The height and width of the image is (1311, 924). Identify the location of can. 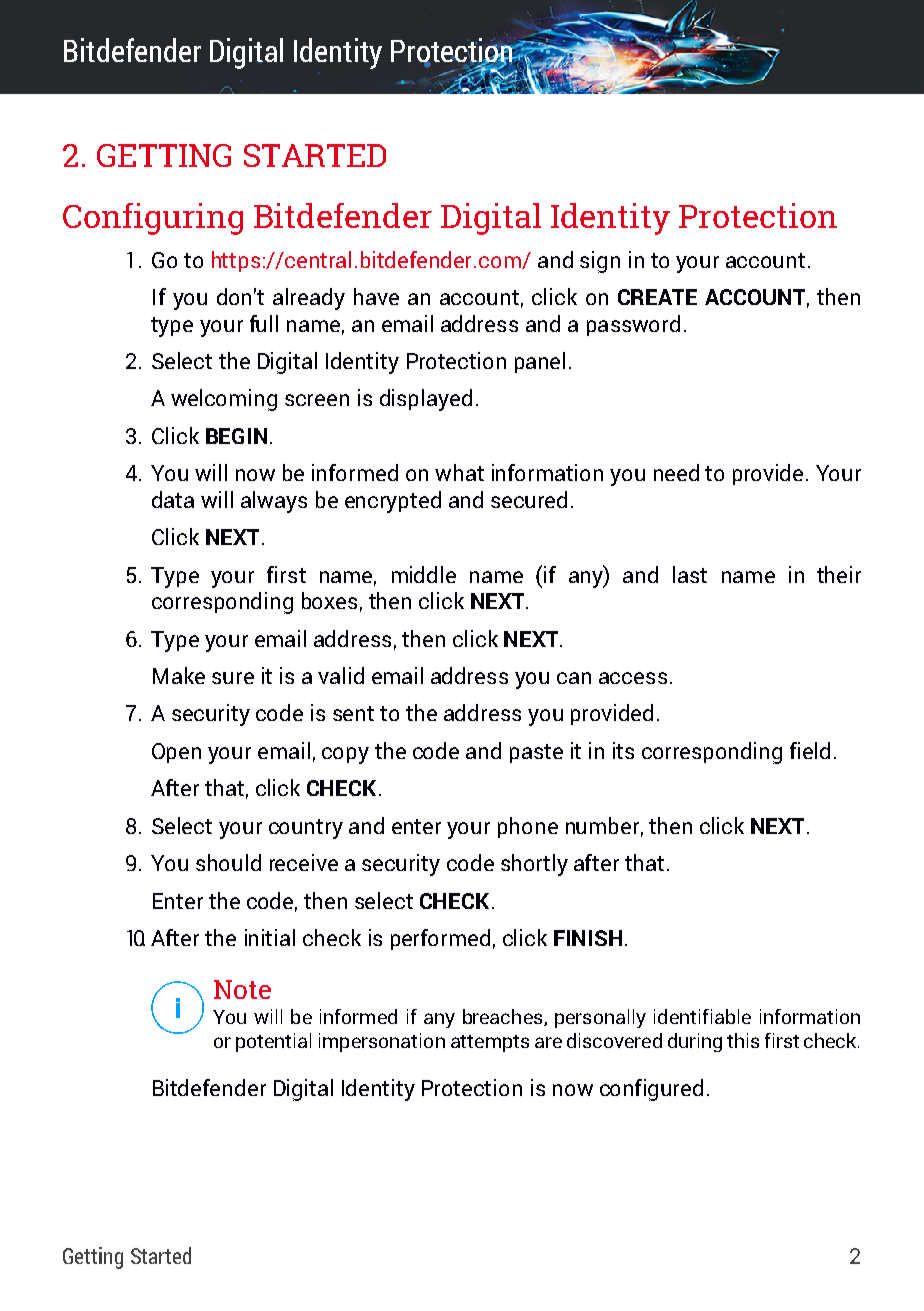
(574, 678).
